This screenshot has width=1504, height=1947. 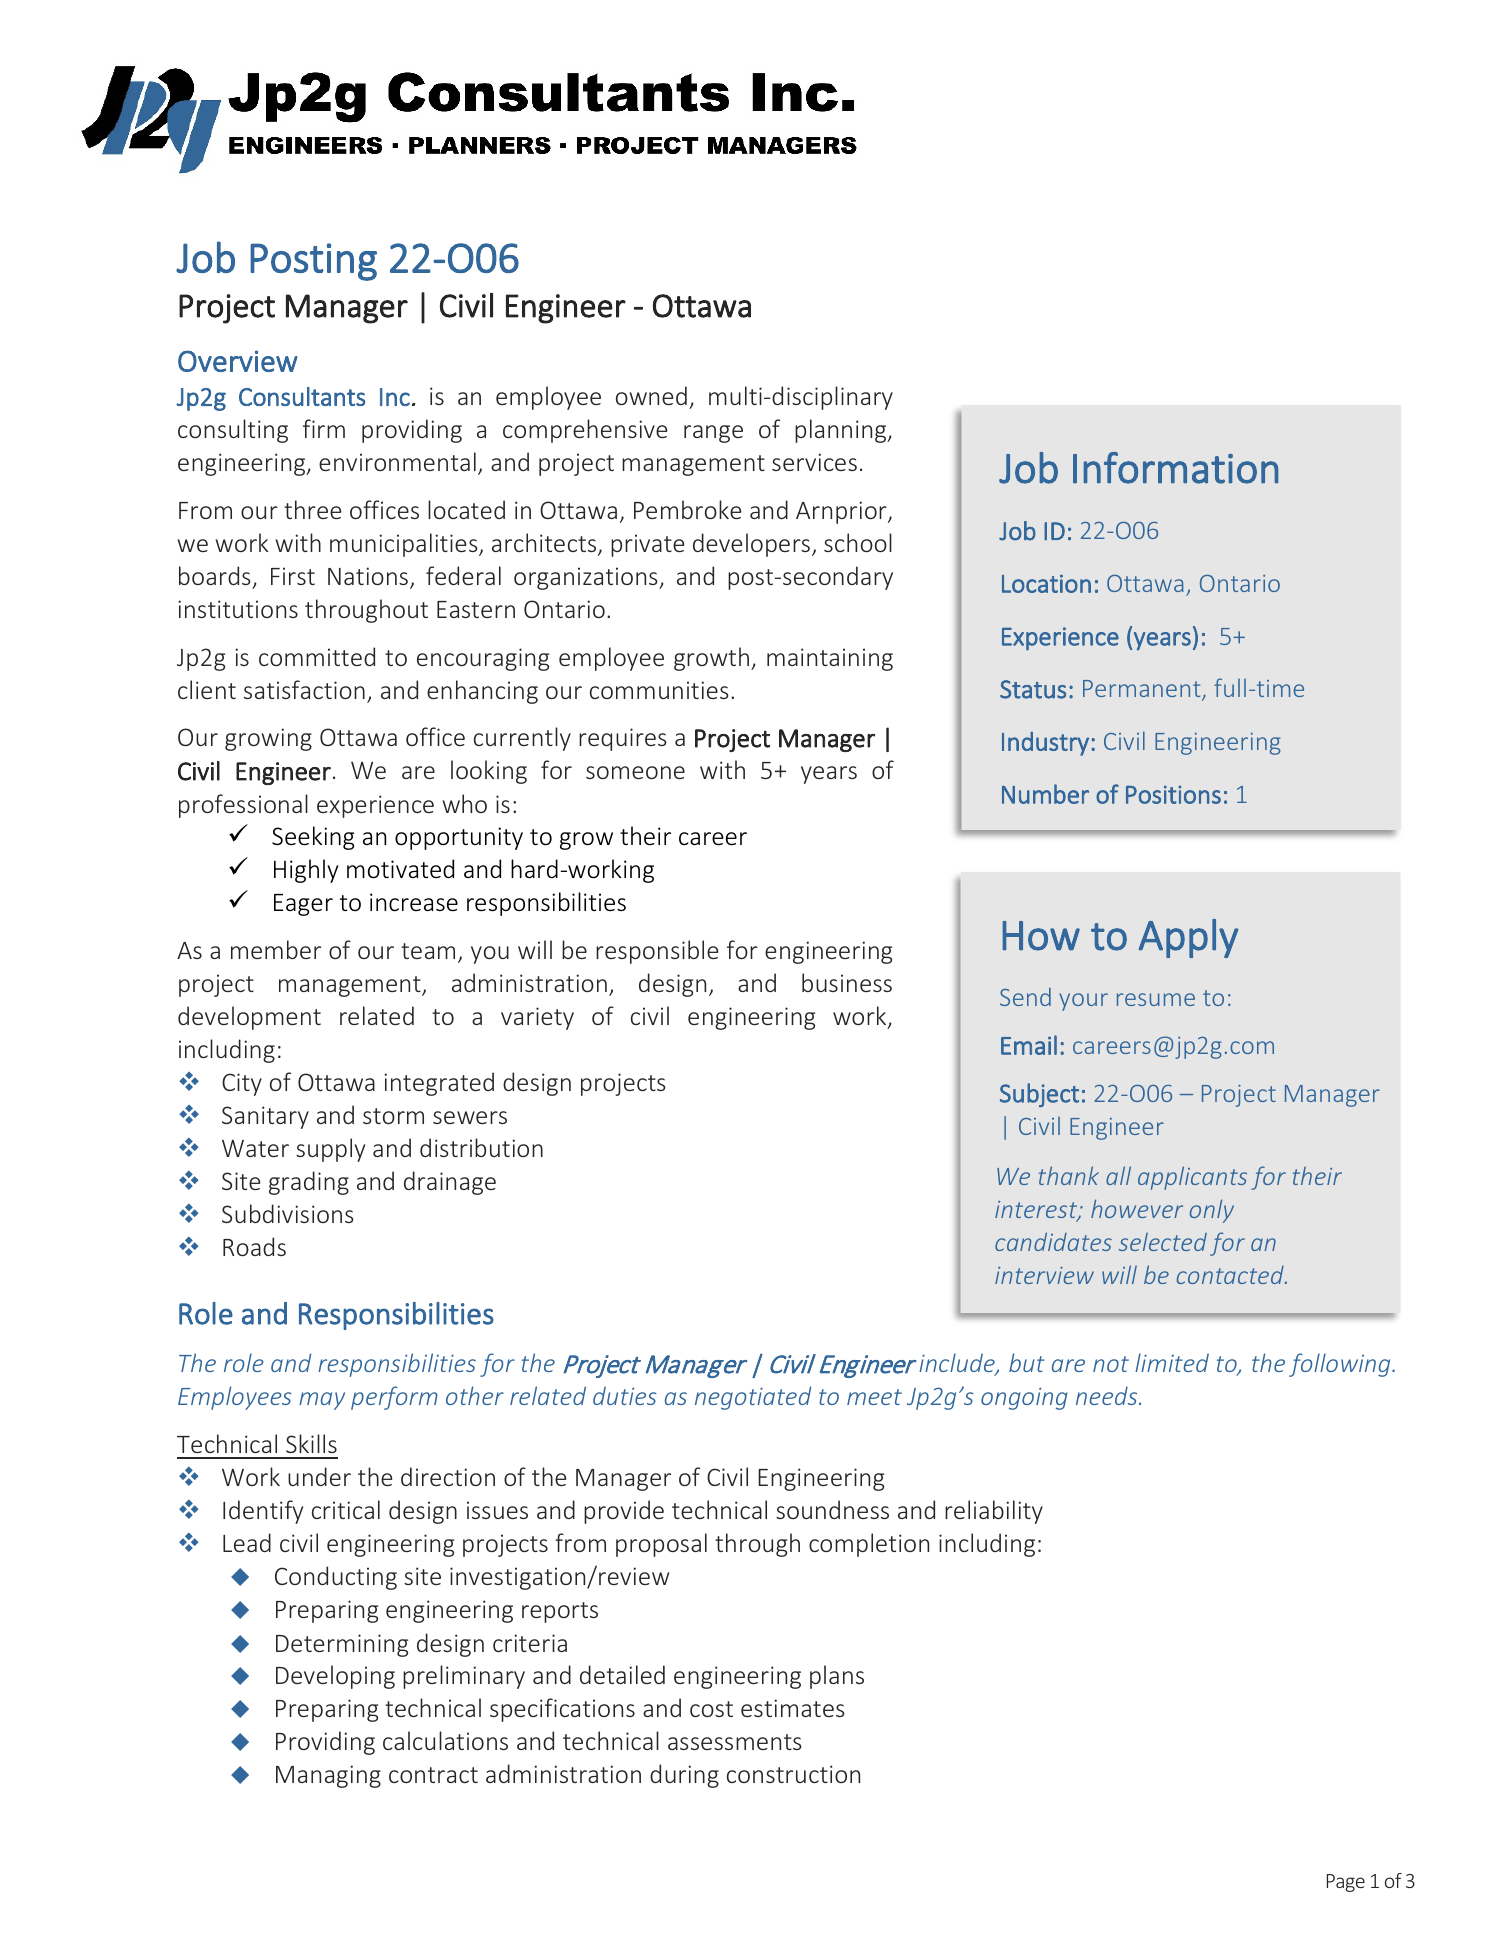 I want to click on supply, so click(x=330, y=1150).
